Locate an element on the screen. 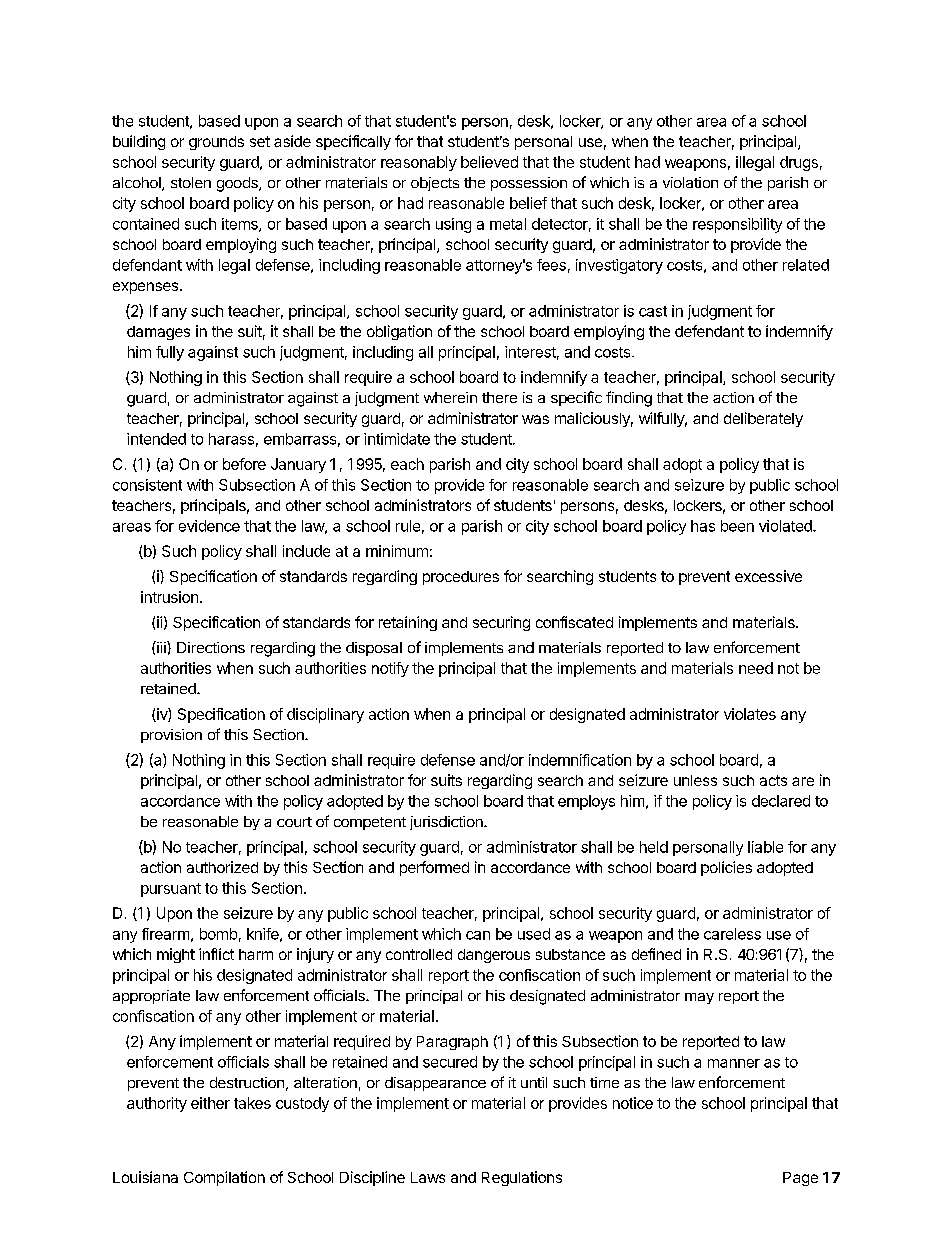  Compilation is located at coordinates (224, 1178).
